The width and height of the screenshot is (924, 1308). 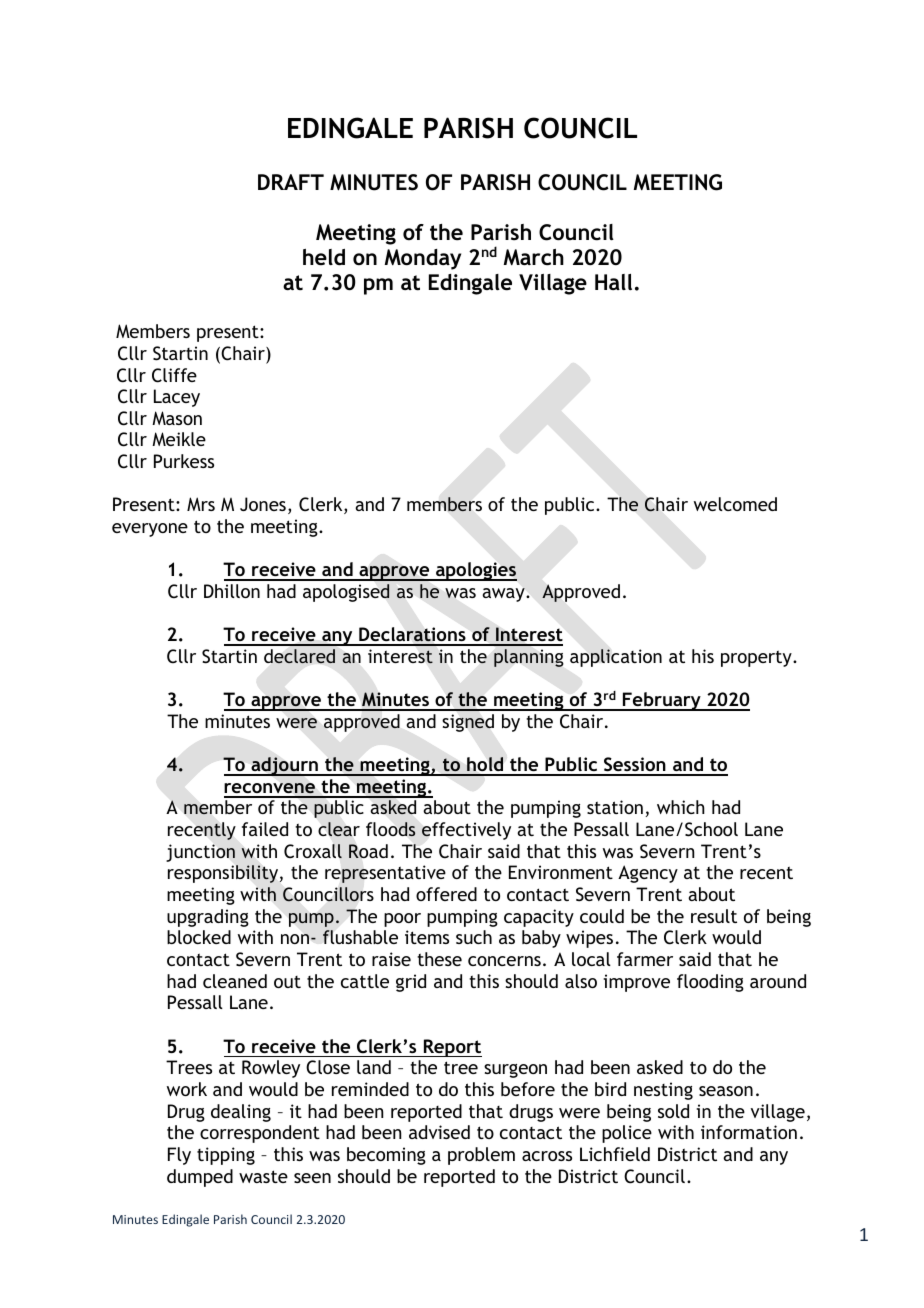 I want to click on signed, so click(x=468, y=723).
